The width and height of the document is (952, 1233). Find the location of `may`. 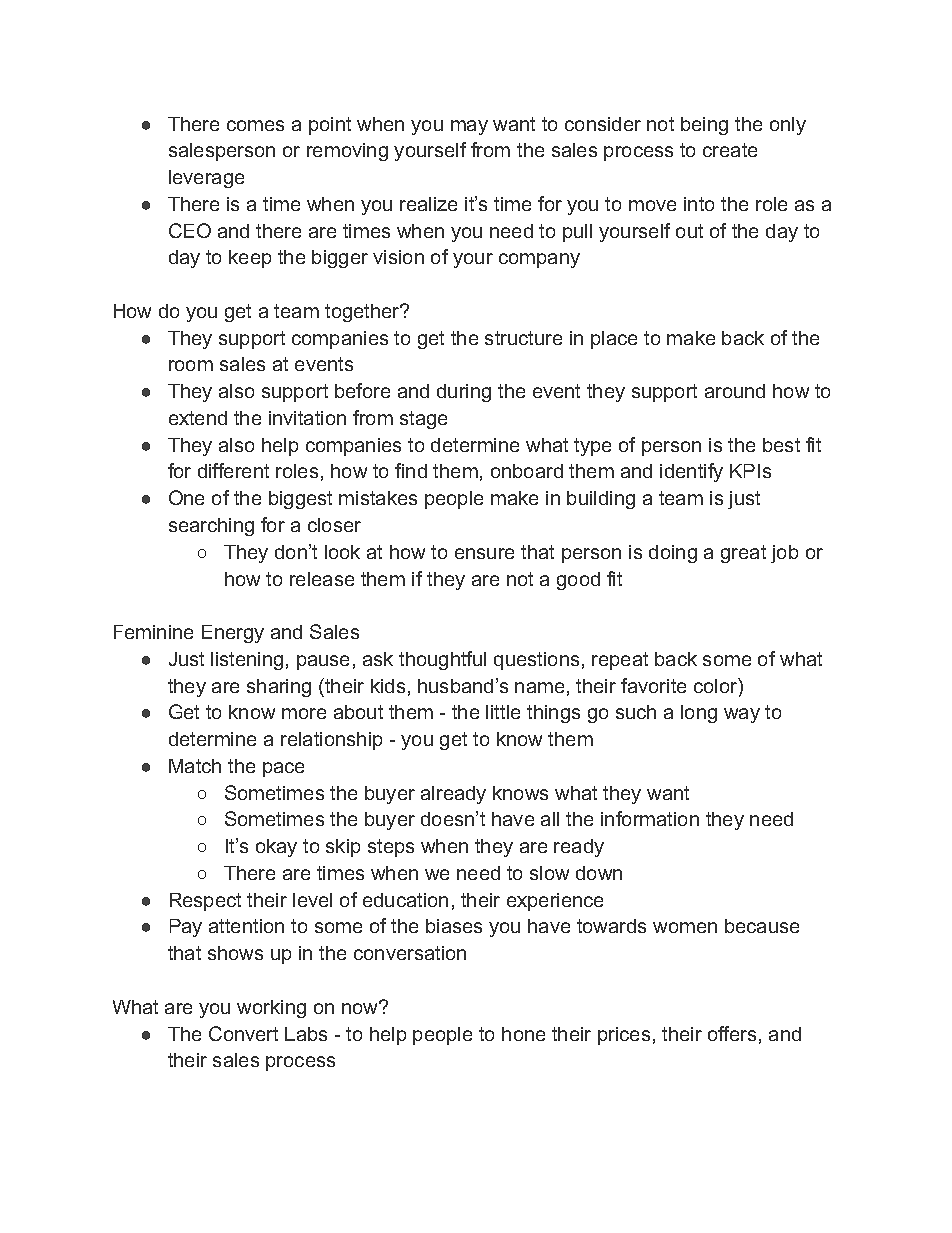

may is located at coordinates (469, 127).
